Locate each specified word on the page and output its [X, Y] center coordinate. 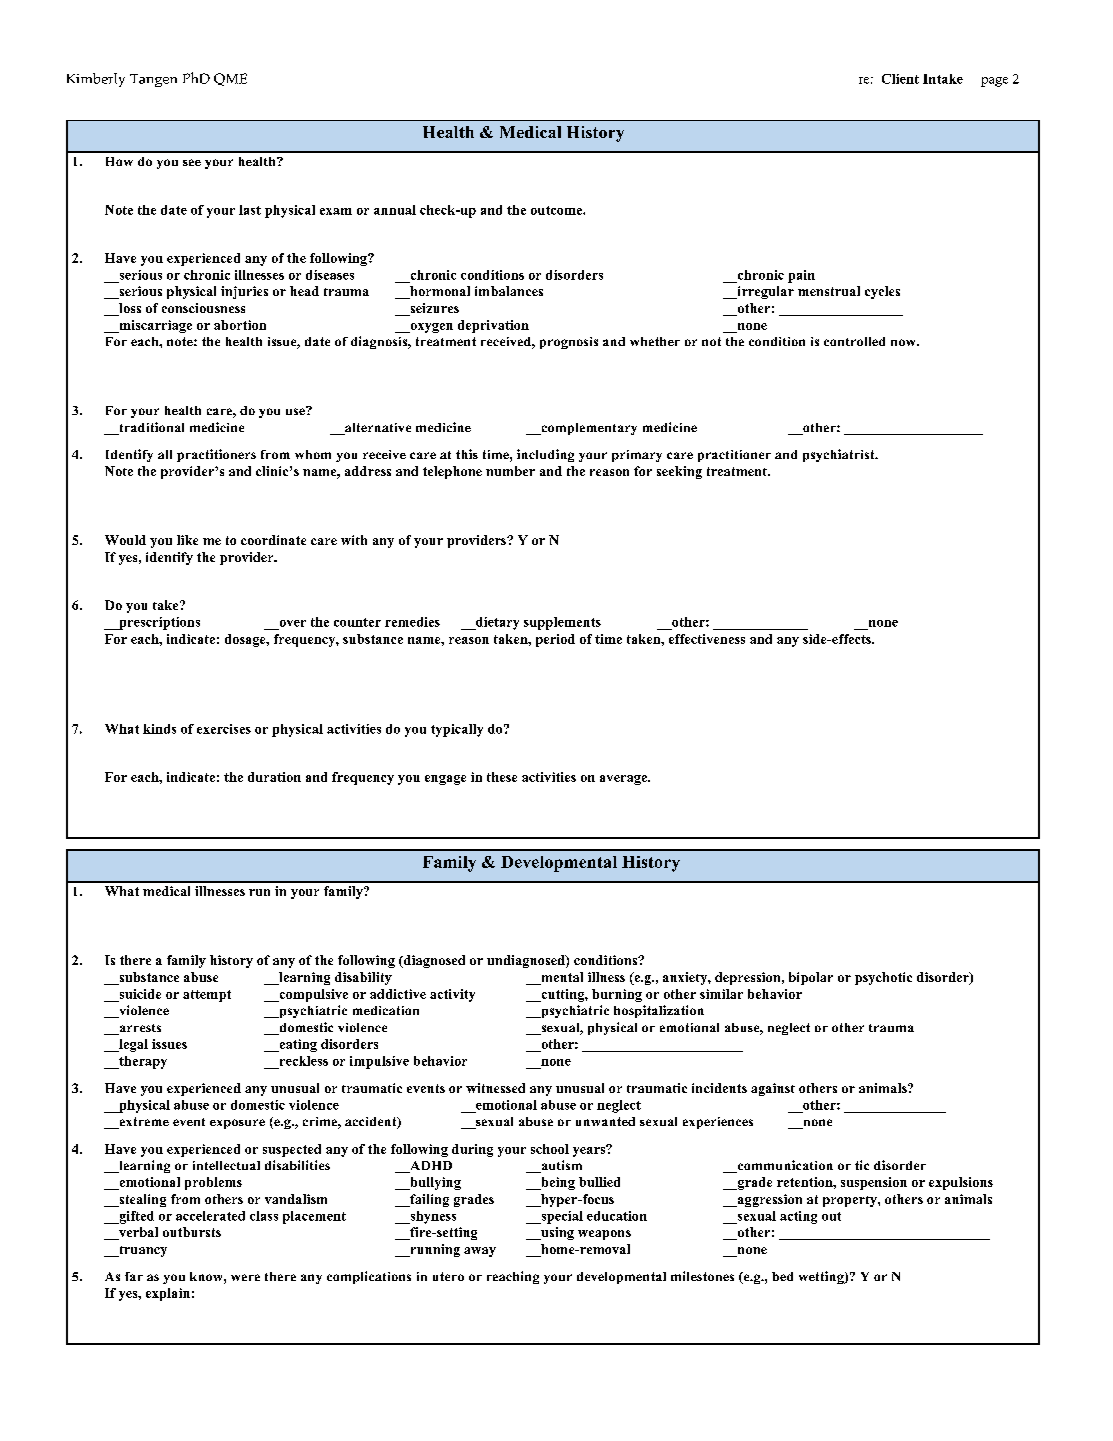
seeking [679, 472]
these [502, 777]
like [187, 540]
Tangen [153, 80]
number [510, 471]
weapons [604, 1235]
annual [395, 210]
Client [900, 79]
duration [274, 777]
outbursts [192, 1232]
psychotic [883, 978]
